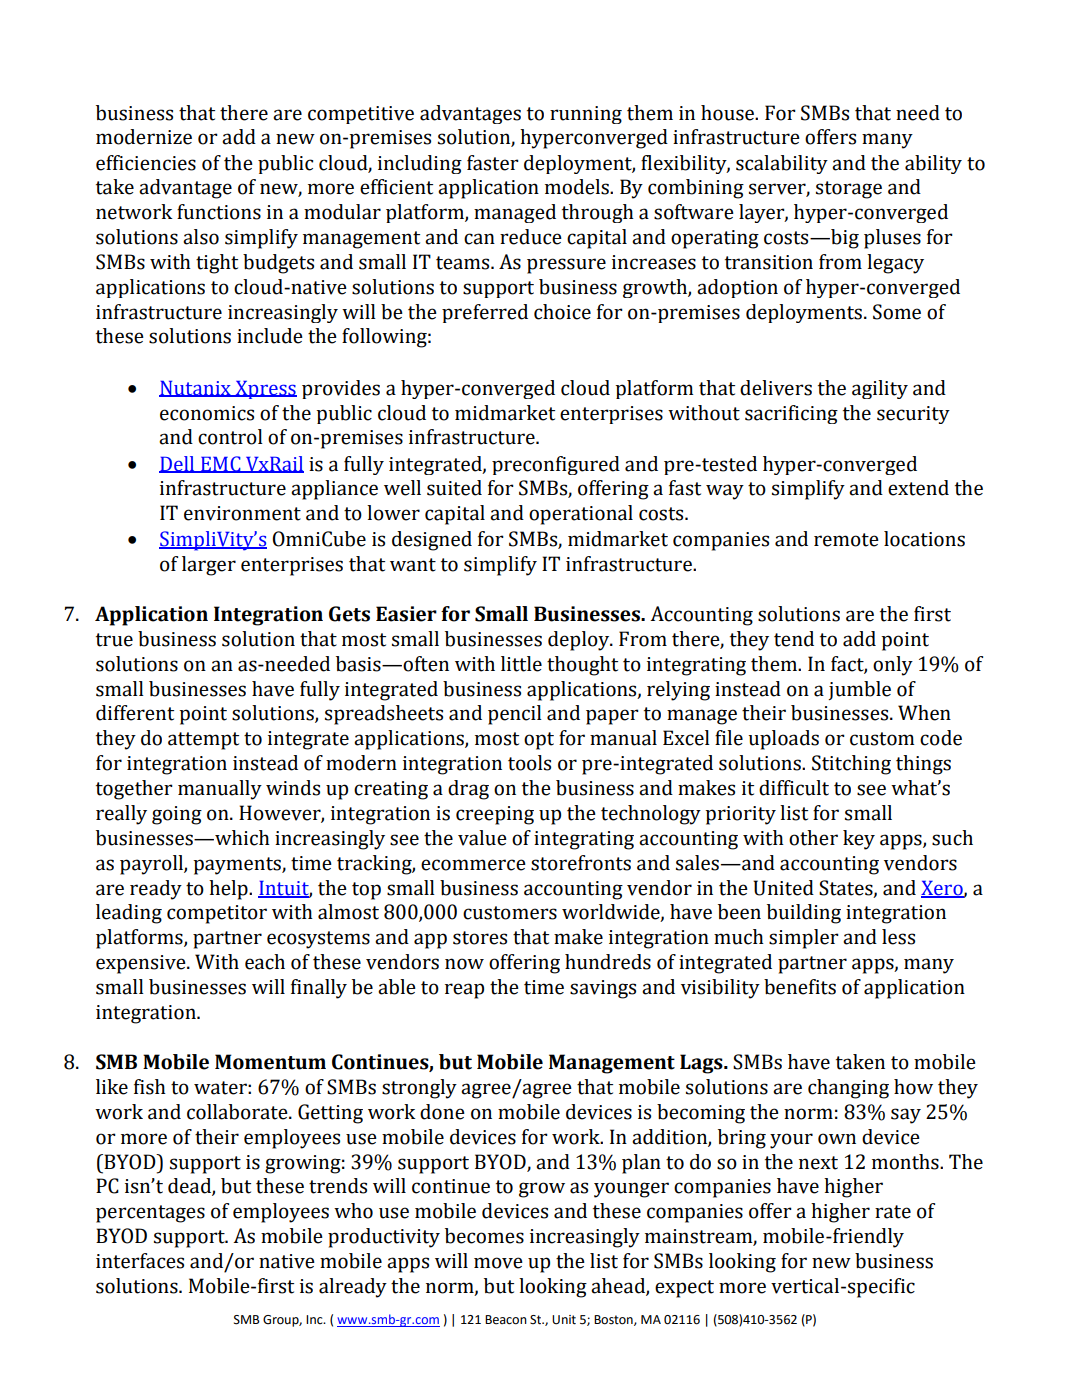 Image resolution: width=1082 pixels, height=1400 pixels. I want to click on each, so click(265, 962).
